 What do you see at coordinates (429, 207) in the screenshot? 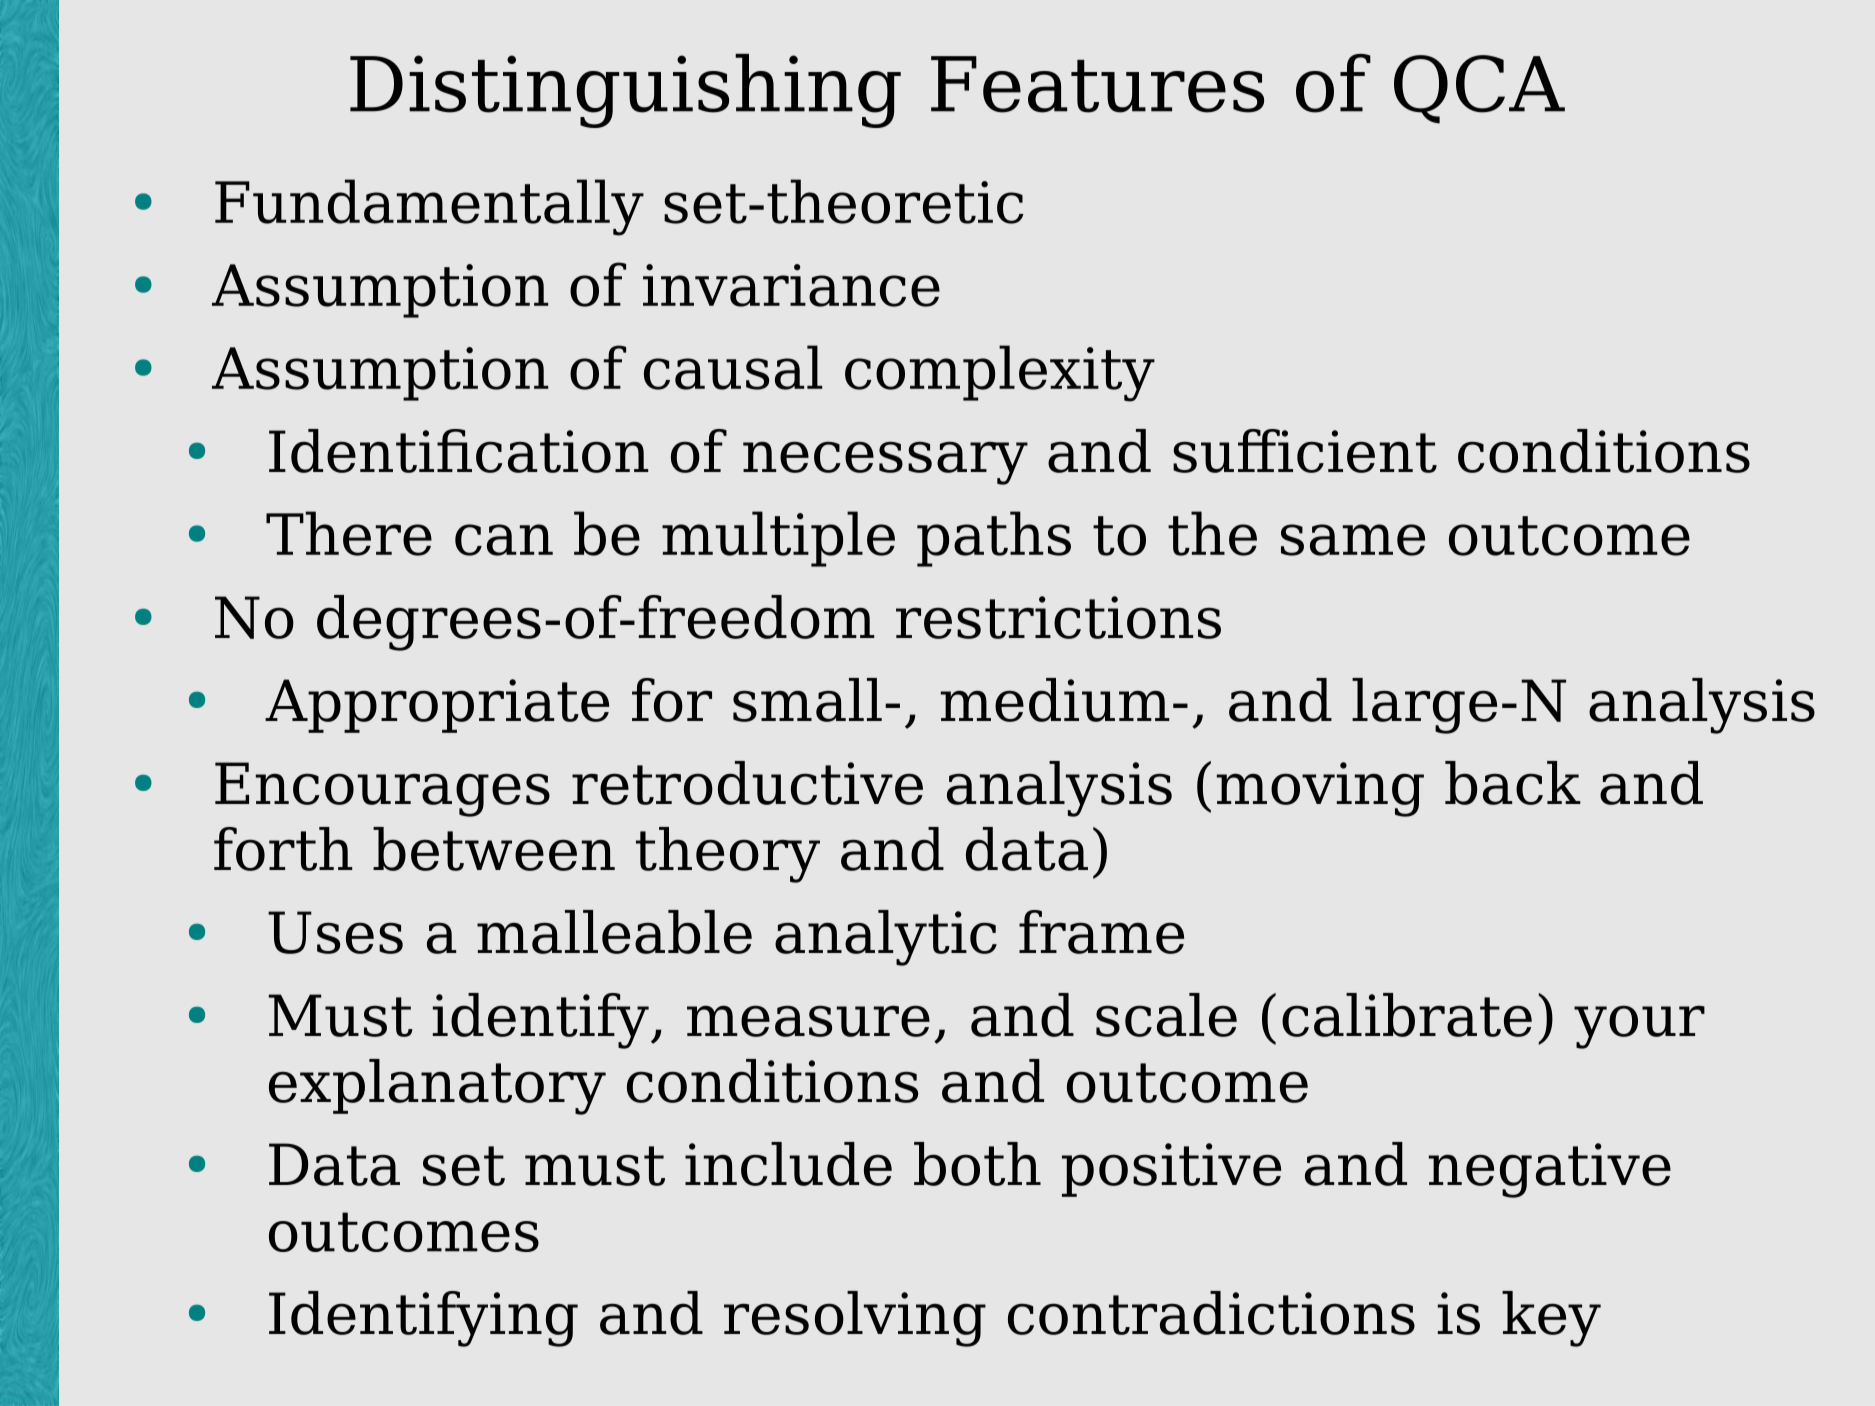
I see `Fundamentally` at bounding box center [429, 207].
